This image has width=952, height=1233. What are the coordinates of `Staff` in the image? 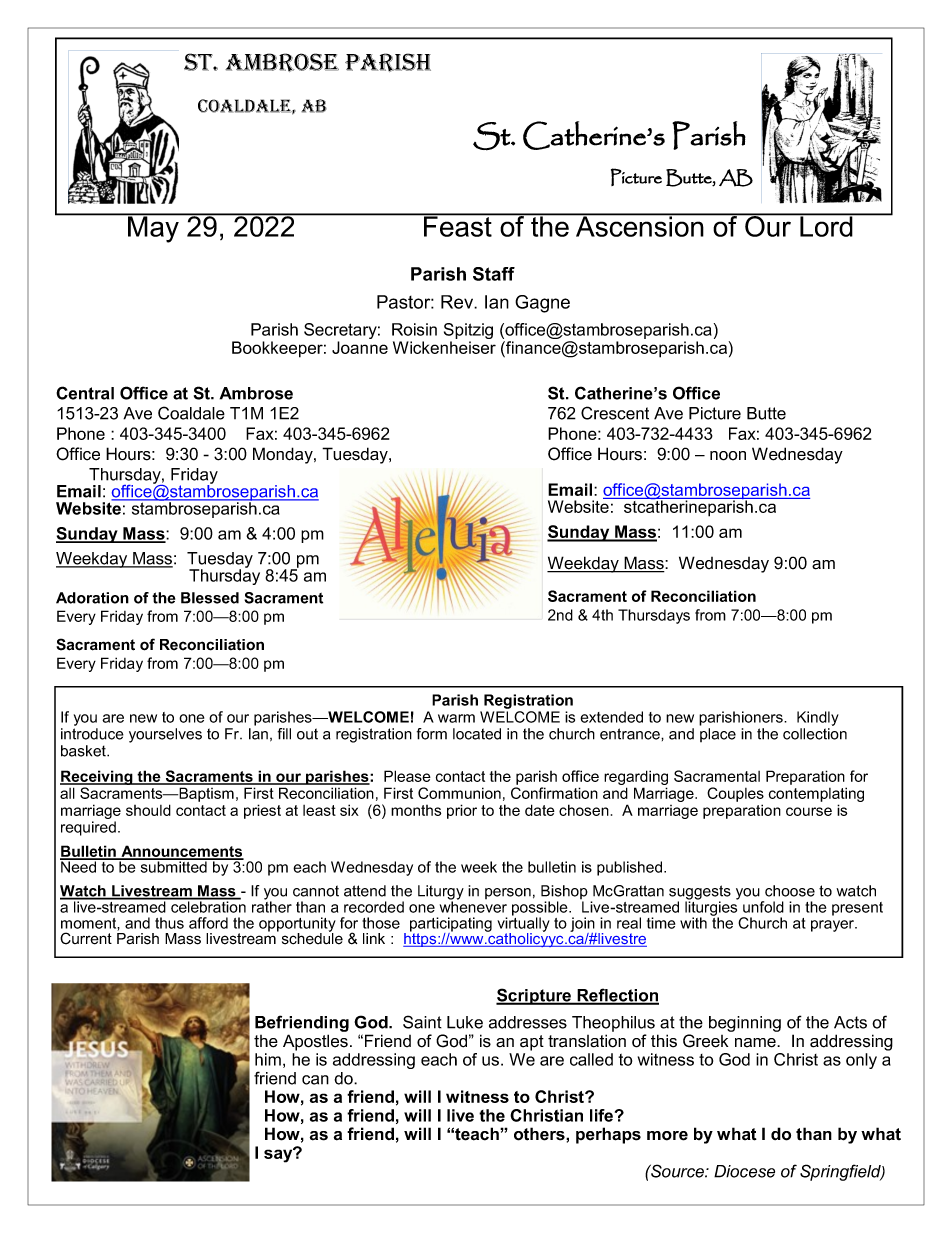 It's located at (494, 274).
